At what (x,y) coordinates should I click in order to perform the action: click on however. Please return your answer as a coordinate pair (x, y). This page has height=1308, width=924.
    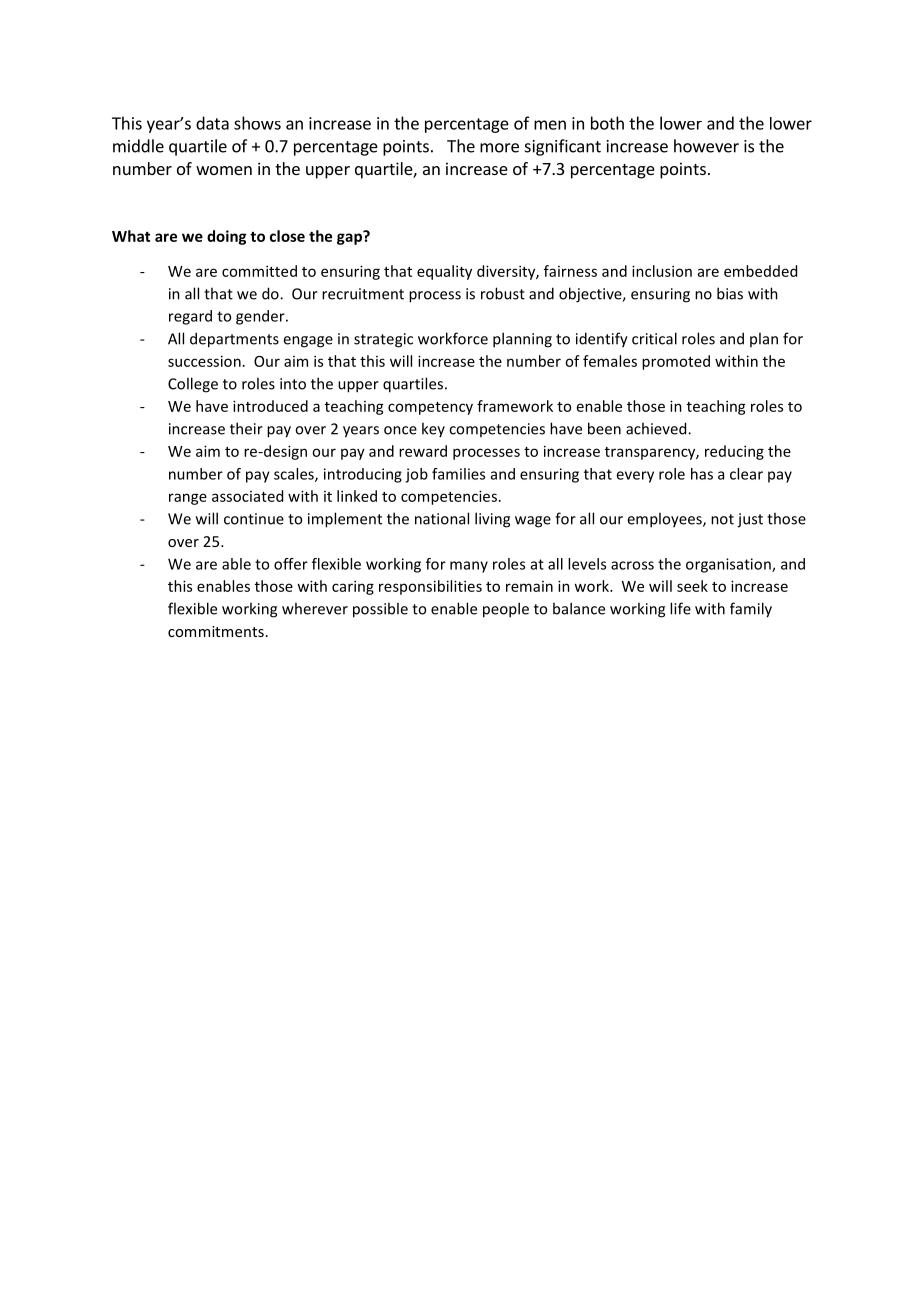
    Looking at the image, I should click on (706, 146).
